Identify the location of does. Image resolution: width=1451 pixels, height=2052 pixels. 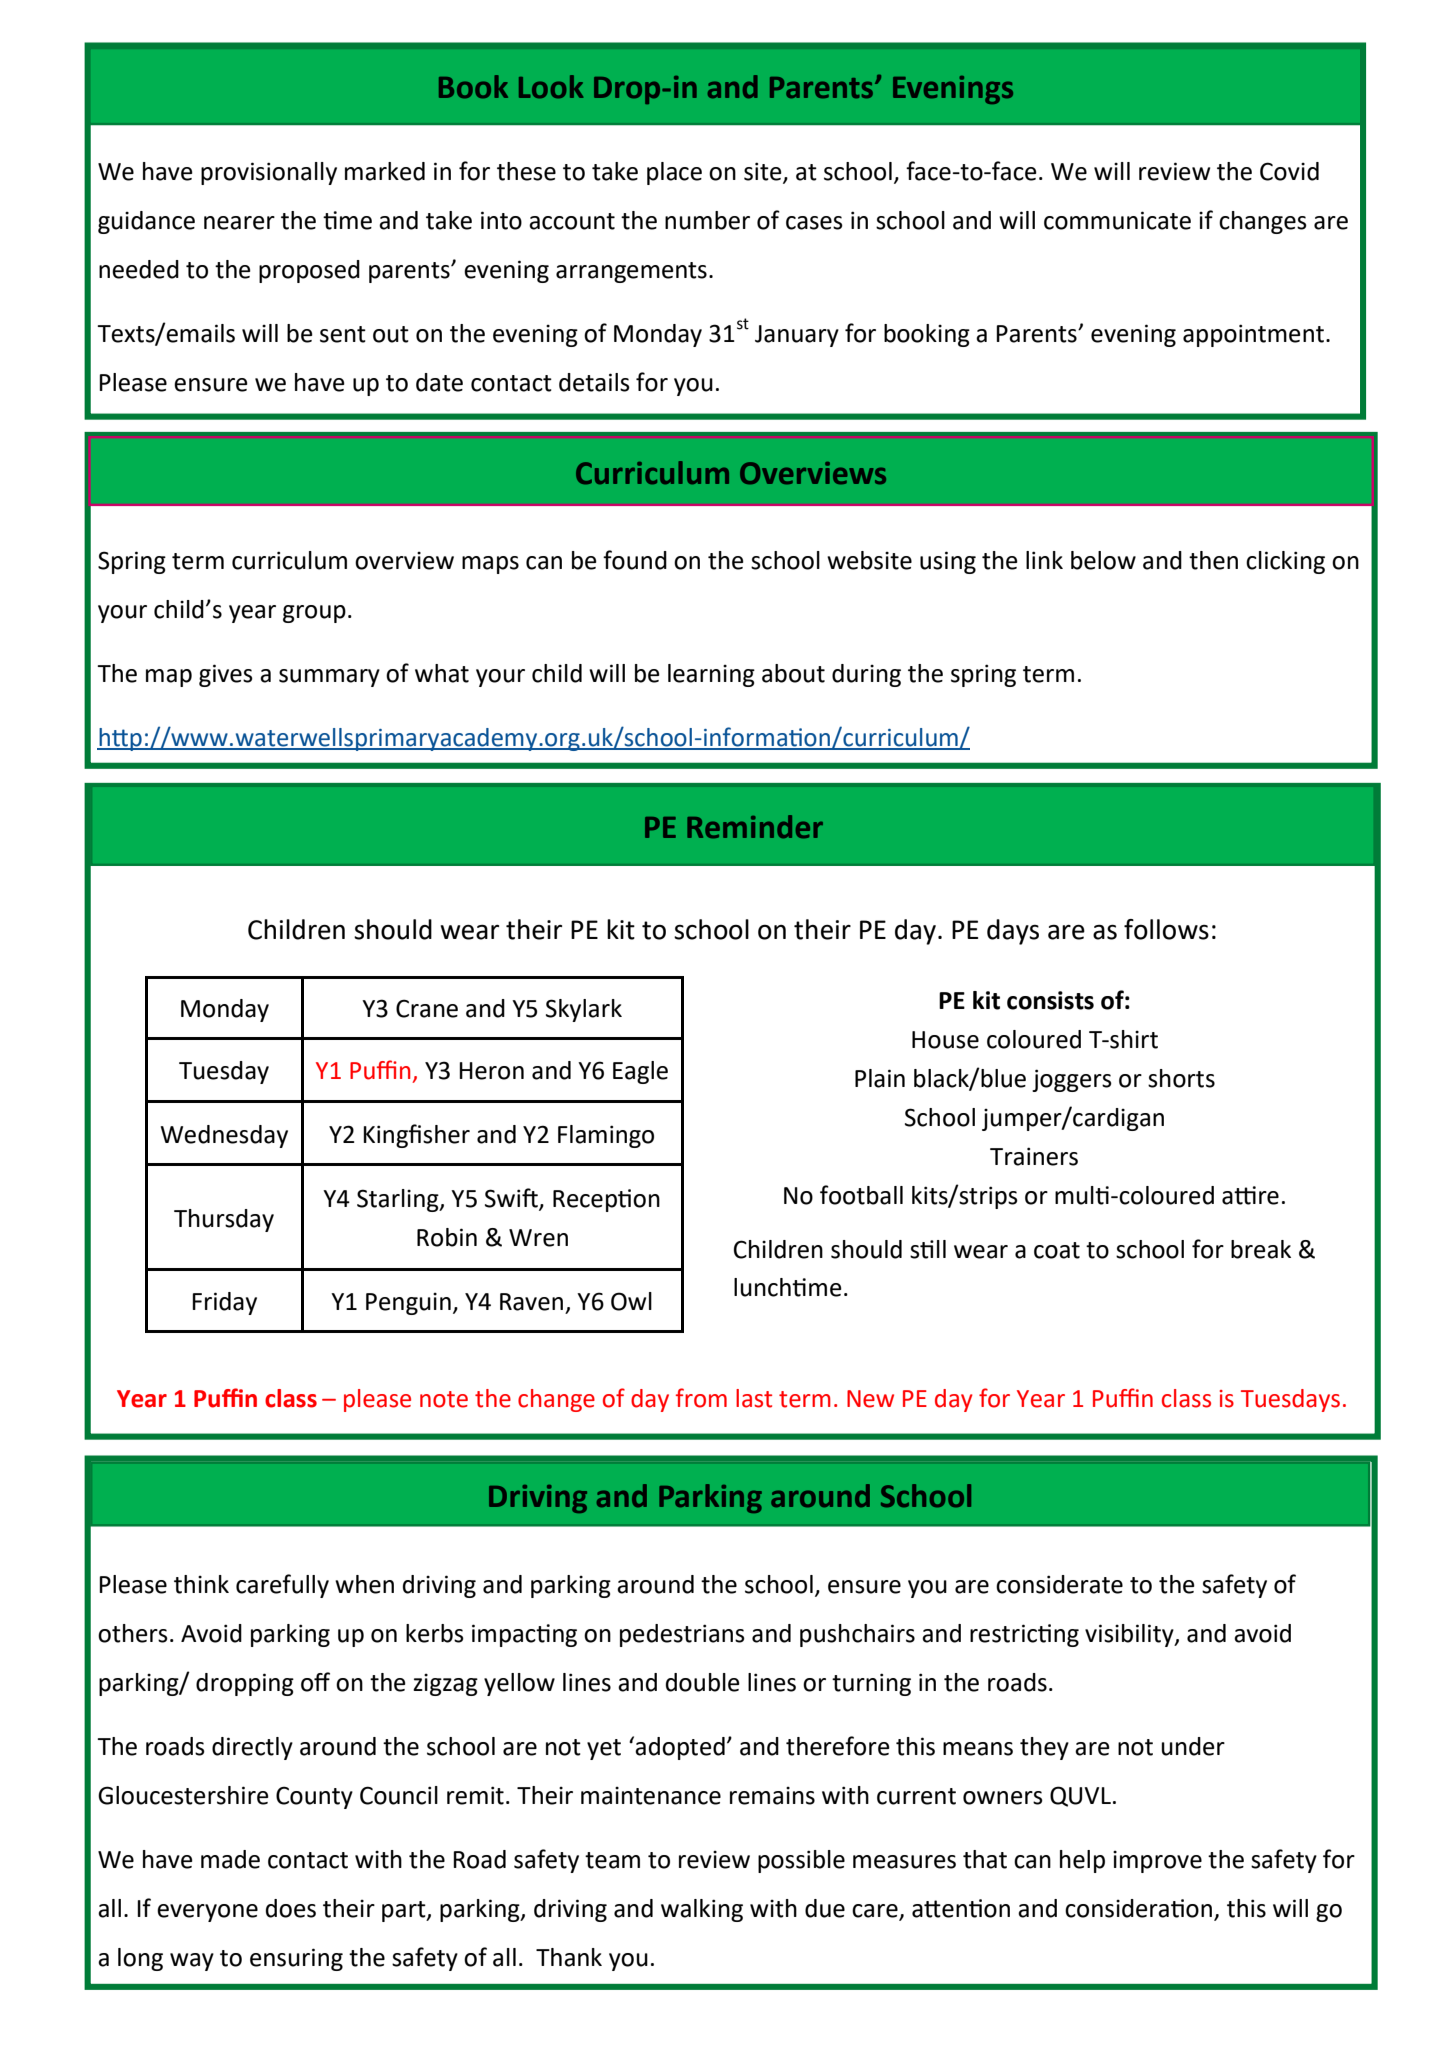
(291, 1908).
